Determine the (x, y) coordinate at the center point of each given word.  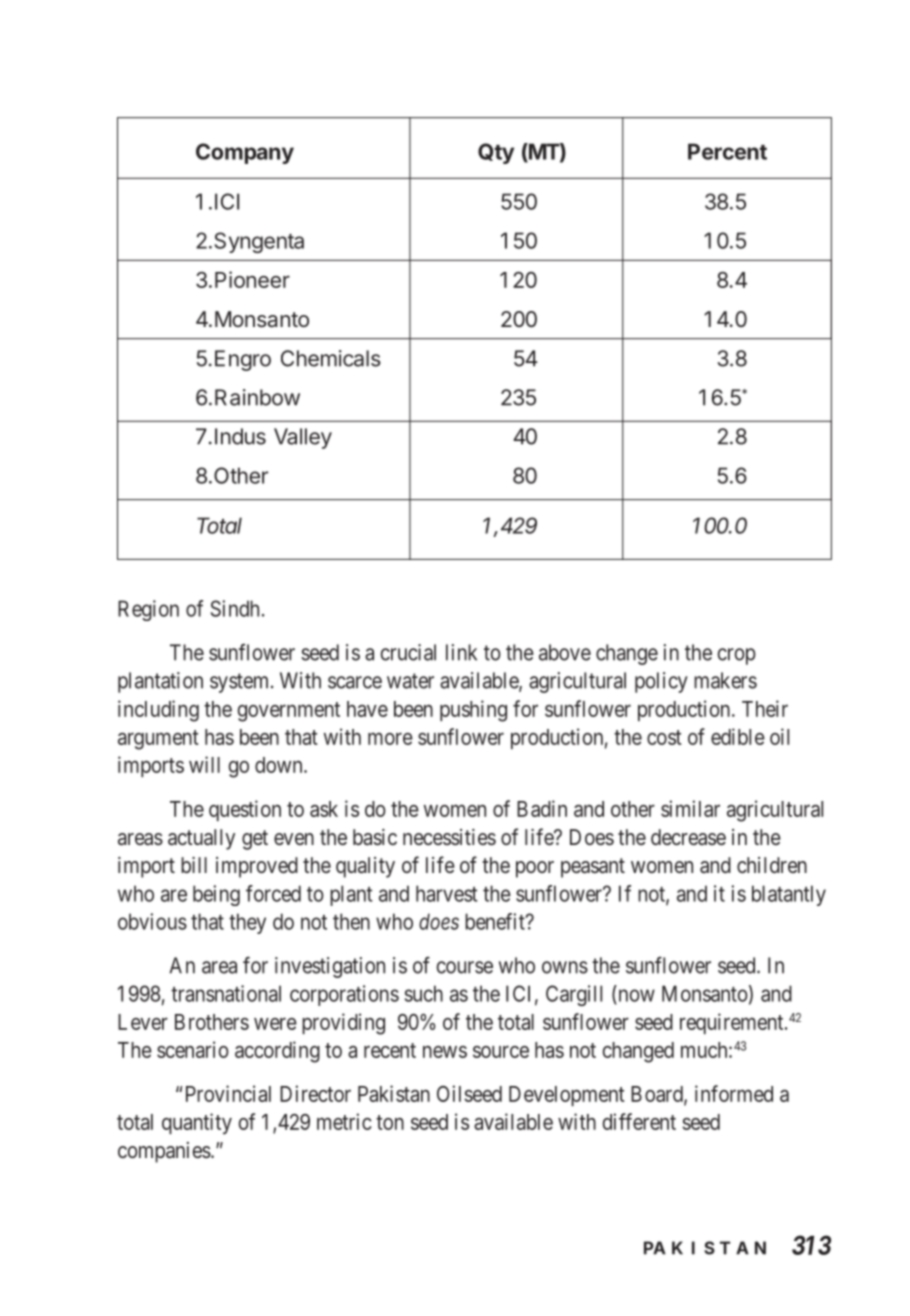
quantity (197, 1123)
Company (245, 153)
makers (725, 680)
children (772, 865)
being (216, 895)
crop (736, 656)
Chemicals (331, 358)
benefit (496, 921)
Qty (496, 153)
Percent (727, 151)
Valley (303, 438)
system (241, 683)
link (461, 652)
